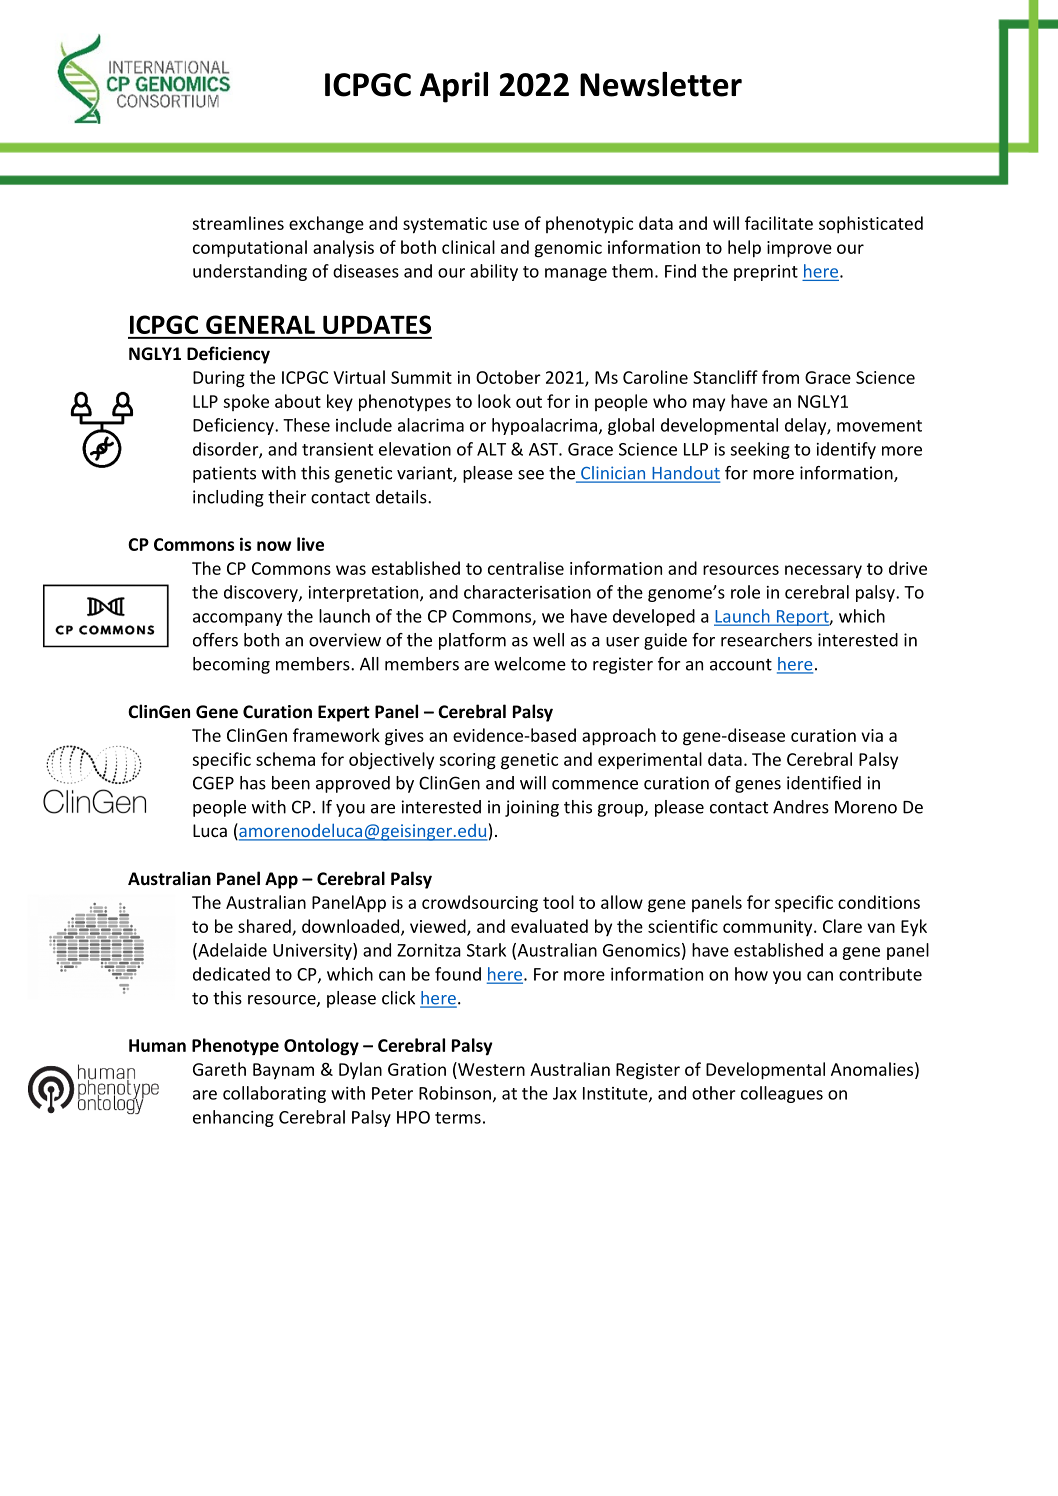  What do you see at coordinates (530, 664) in the document?
I see `welcome` at bounding box center [530, 664].
